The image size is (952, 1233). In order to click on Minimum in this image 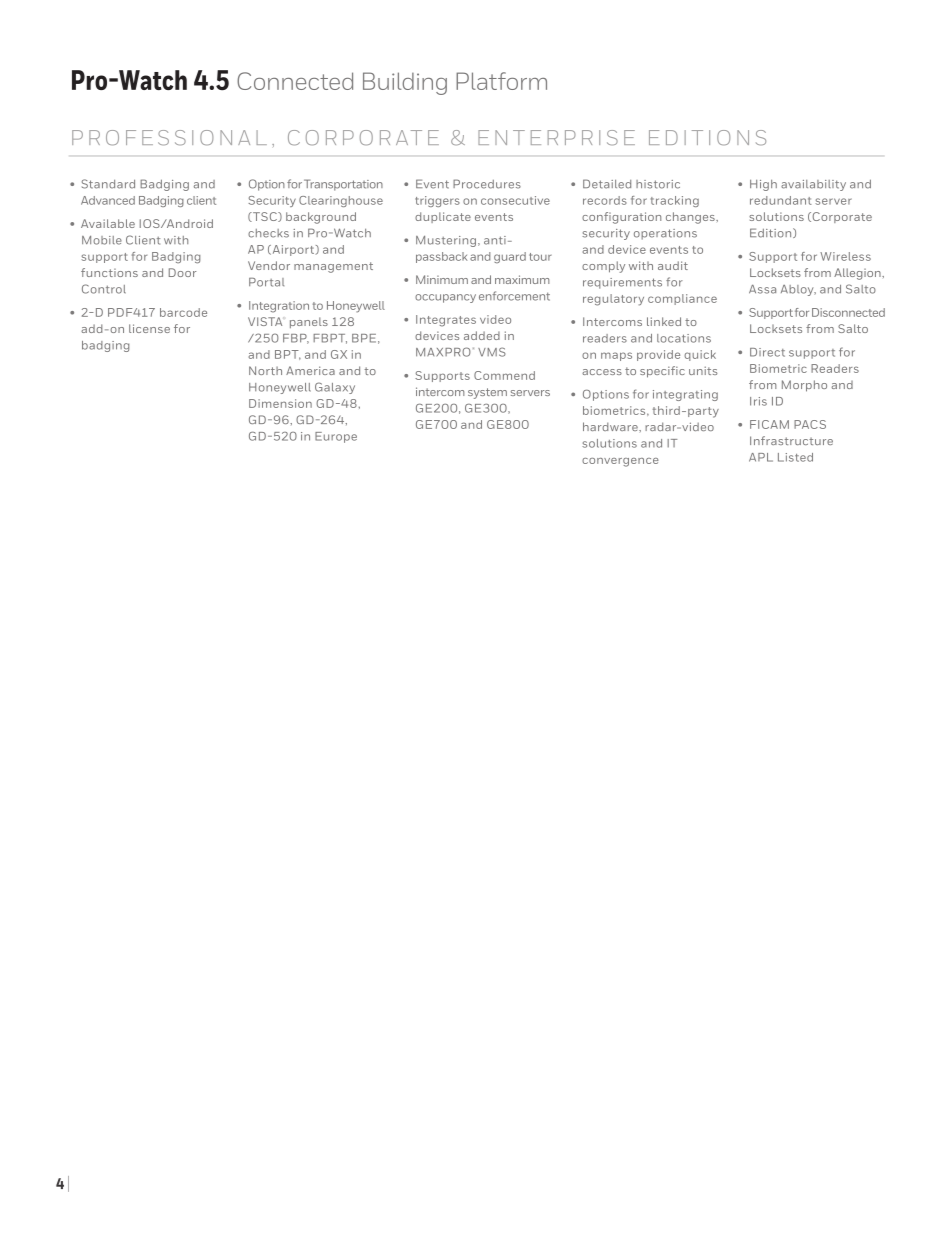, I will do `click(442, 279)`.
